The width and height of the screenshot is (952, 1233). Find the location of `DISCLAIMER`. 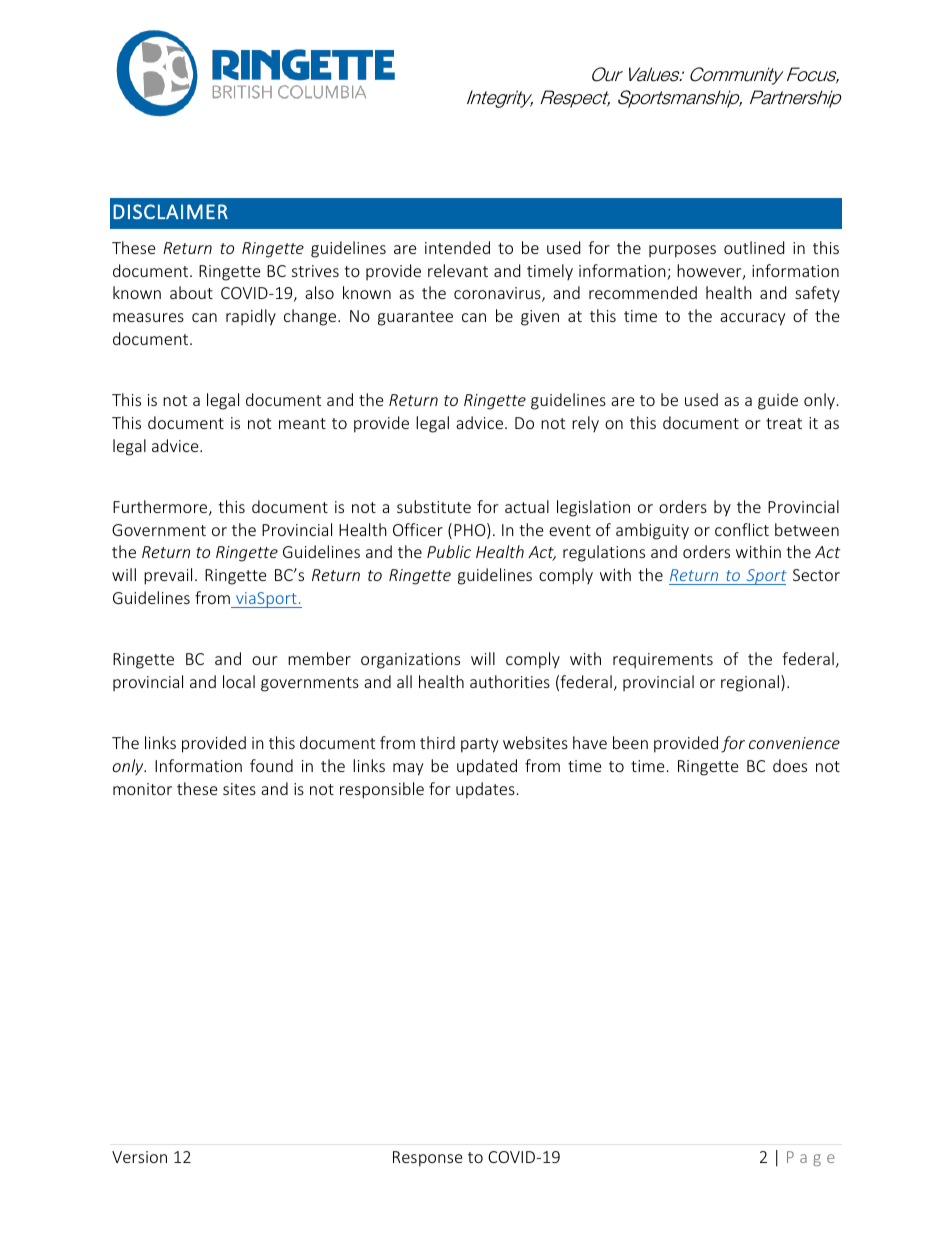

DISCLAIMER is located at coordinates (170, 211).
